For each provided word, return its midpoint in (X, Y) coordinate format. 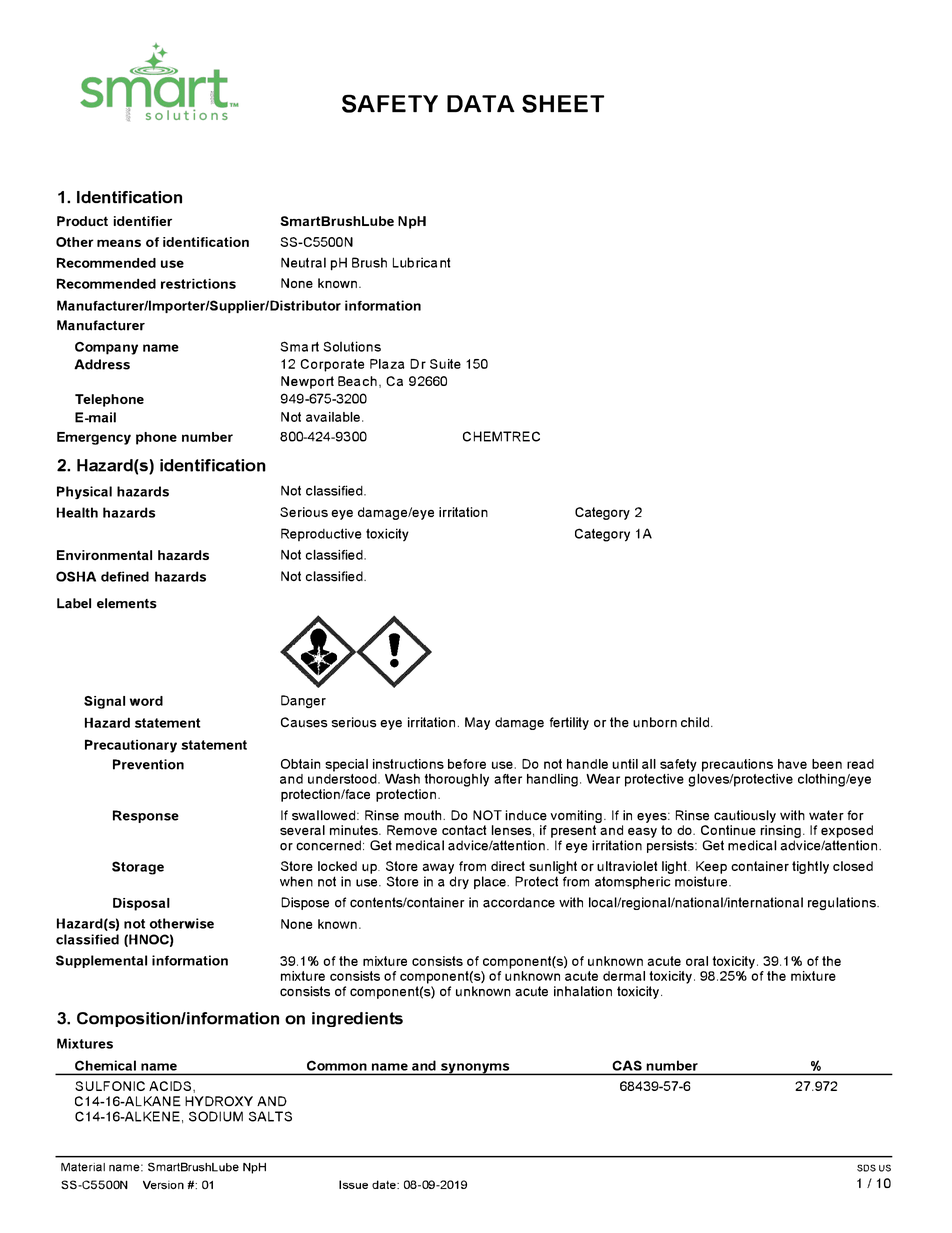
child (695, 722)
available (333, 417)
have (792, 764)
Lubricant (421, 262)
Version (163, 1184)
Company (106, 348)
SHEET (563, 103)
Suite (445, 364)
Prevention (148, 764)
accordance (519, 902)
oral (697, 961)
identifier (143, 221)
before (467, 764)
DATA (481, 103)
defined (125, 576)
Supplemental (101, 961)
